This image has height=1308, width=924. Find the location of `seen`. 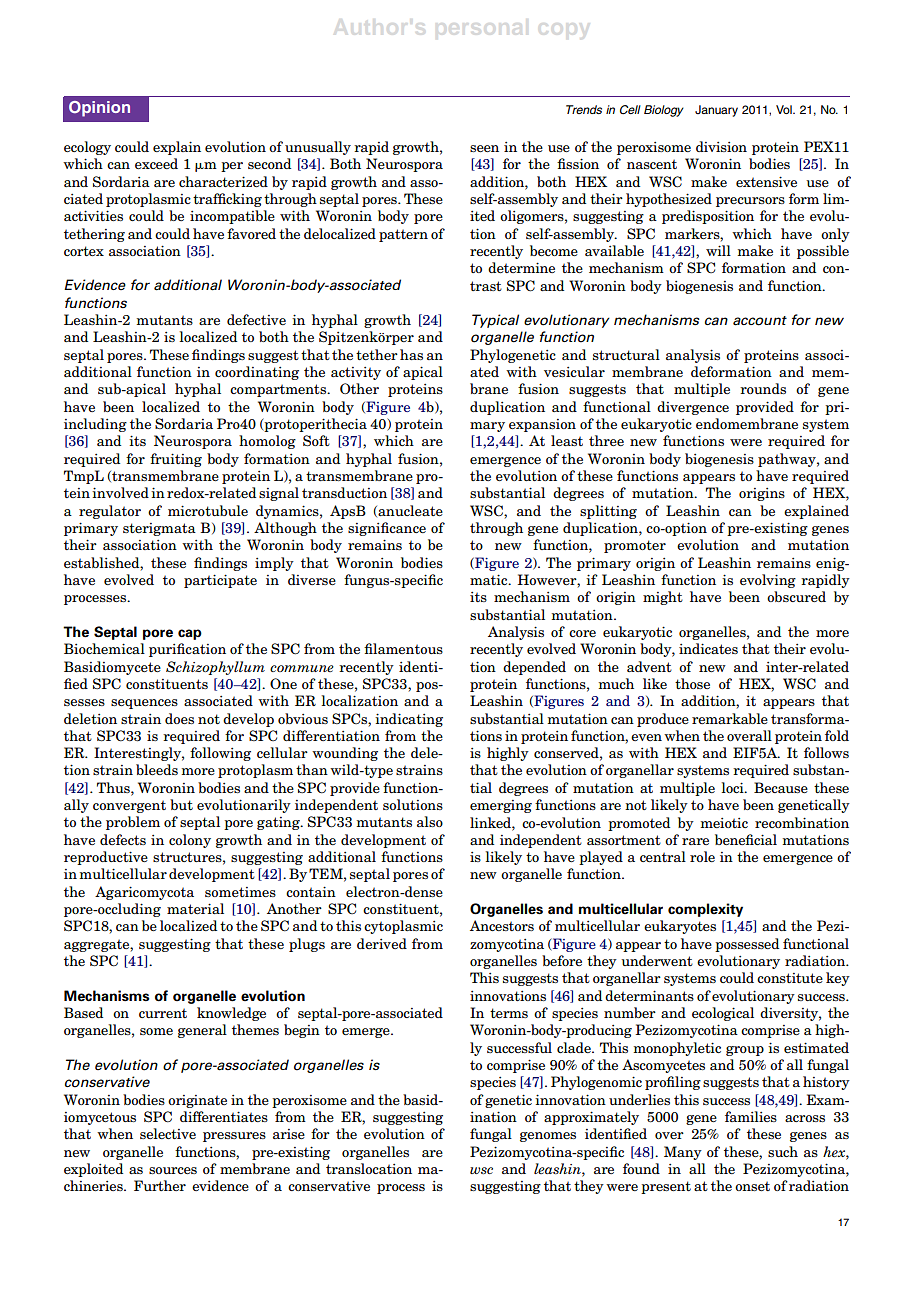

seen is located at coordinates (484, 148).
